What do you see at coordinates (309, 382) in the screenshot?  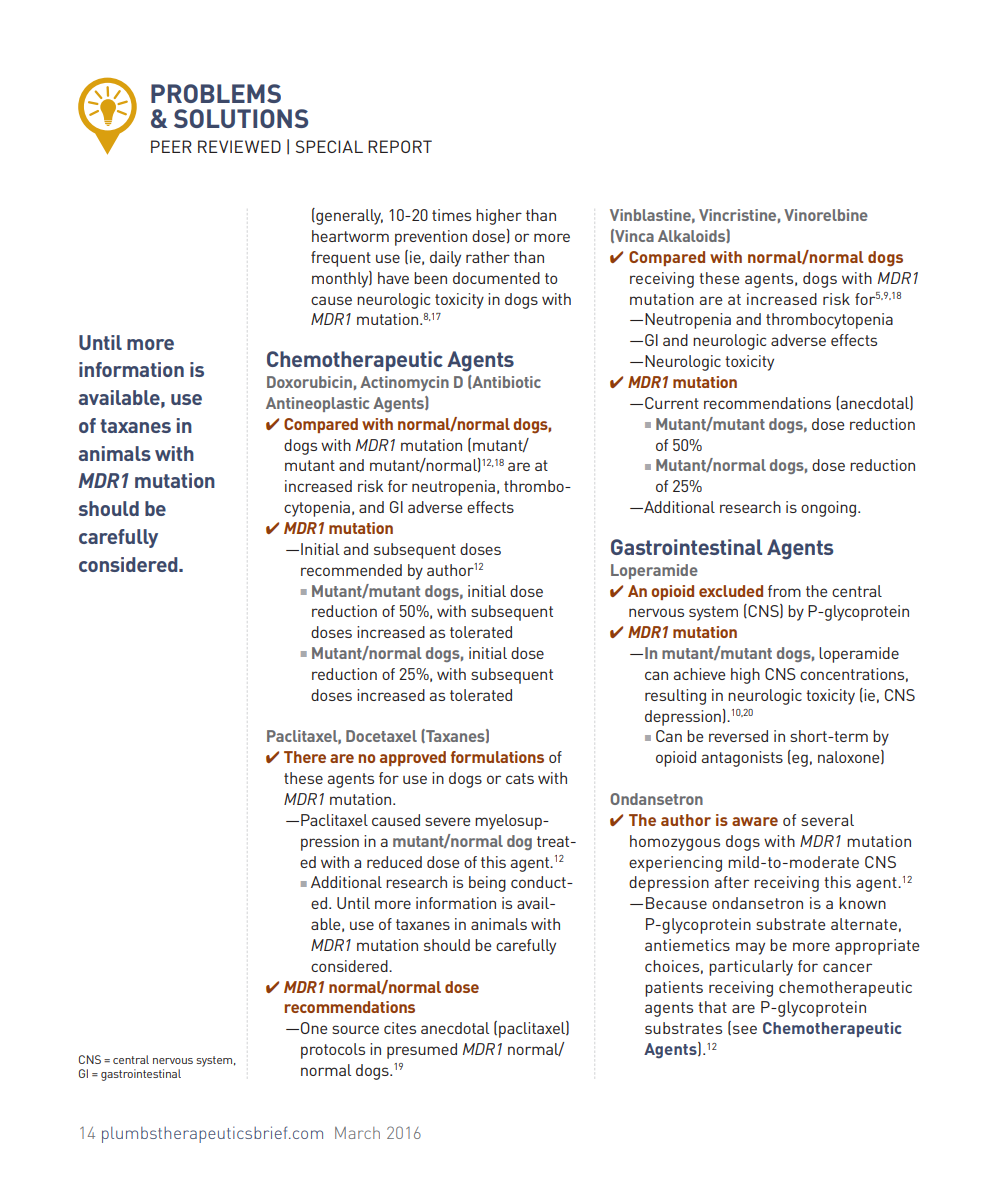 I see `Doxorubicin` at bounding box center [309, 382].
